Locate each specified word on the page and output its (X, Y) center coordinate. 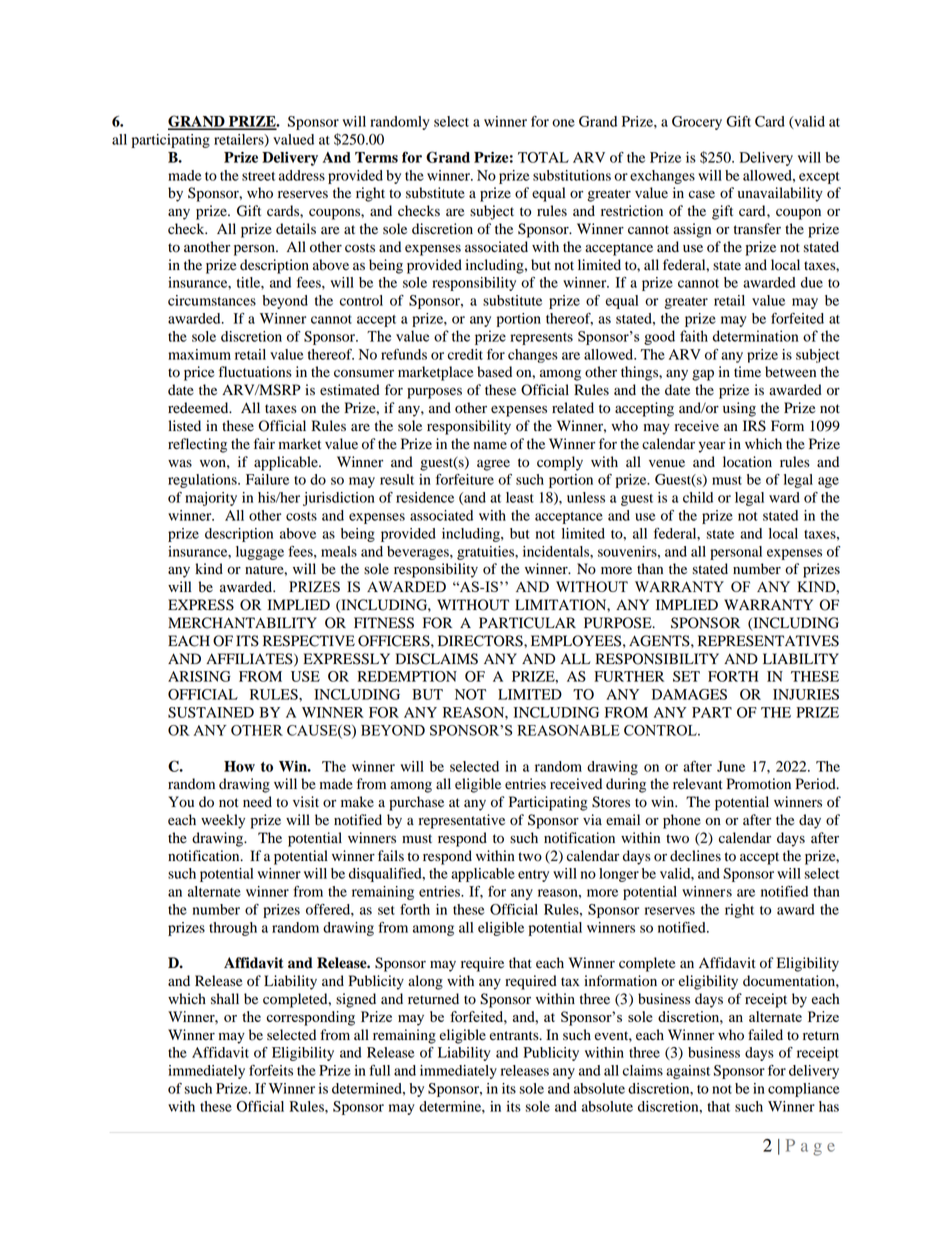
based (494, 372)
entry (533, 876)
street (258, 176)
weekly (223, 821)
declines (695, 856)
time (747, 371)
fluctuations (255, 372)
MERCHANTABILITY (242, 623)
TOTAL (543, 157)
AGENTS (660, 641)
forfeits (271, 1070)
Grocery (697, 123)
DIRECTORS (481, 641)
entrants (515, 1035)
